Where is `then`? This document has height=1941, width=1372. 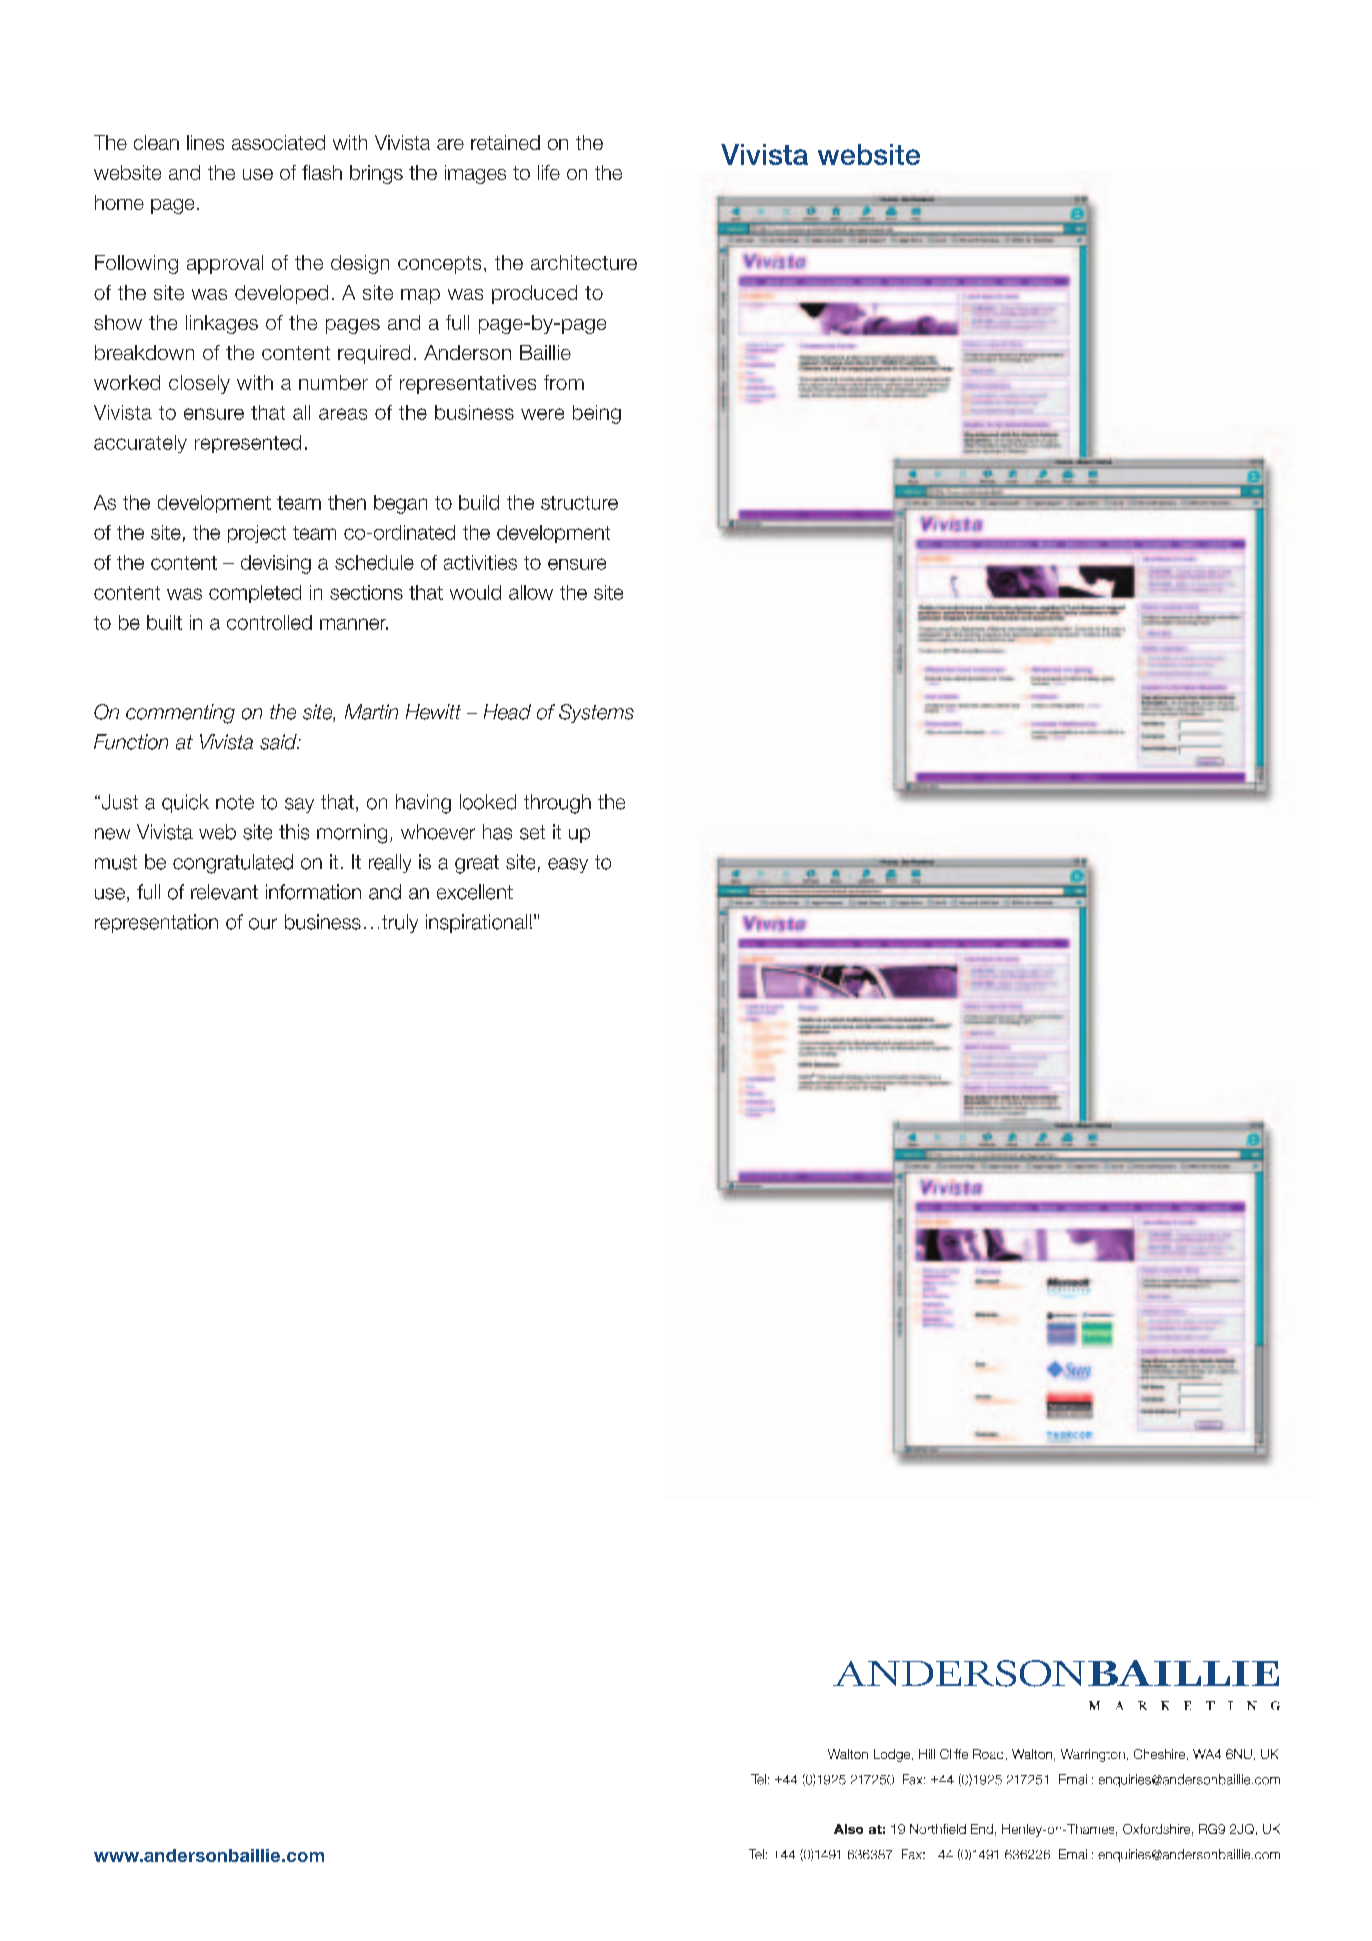
then is located at coordinates (347, 502).
